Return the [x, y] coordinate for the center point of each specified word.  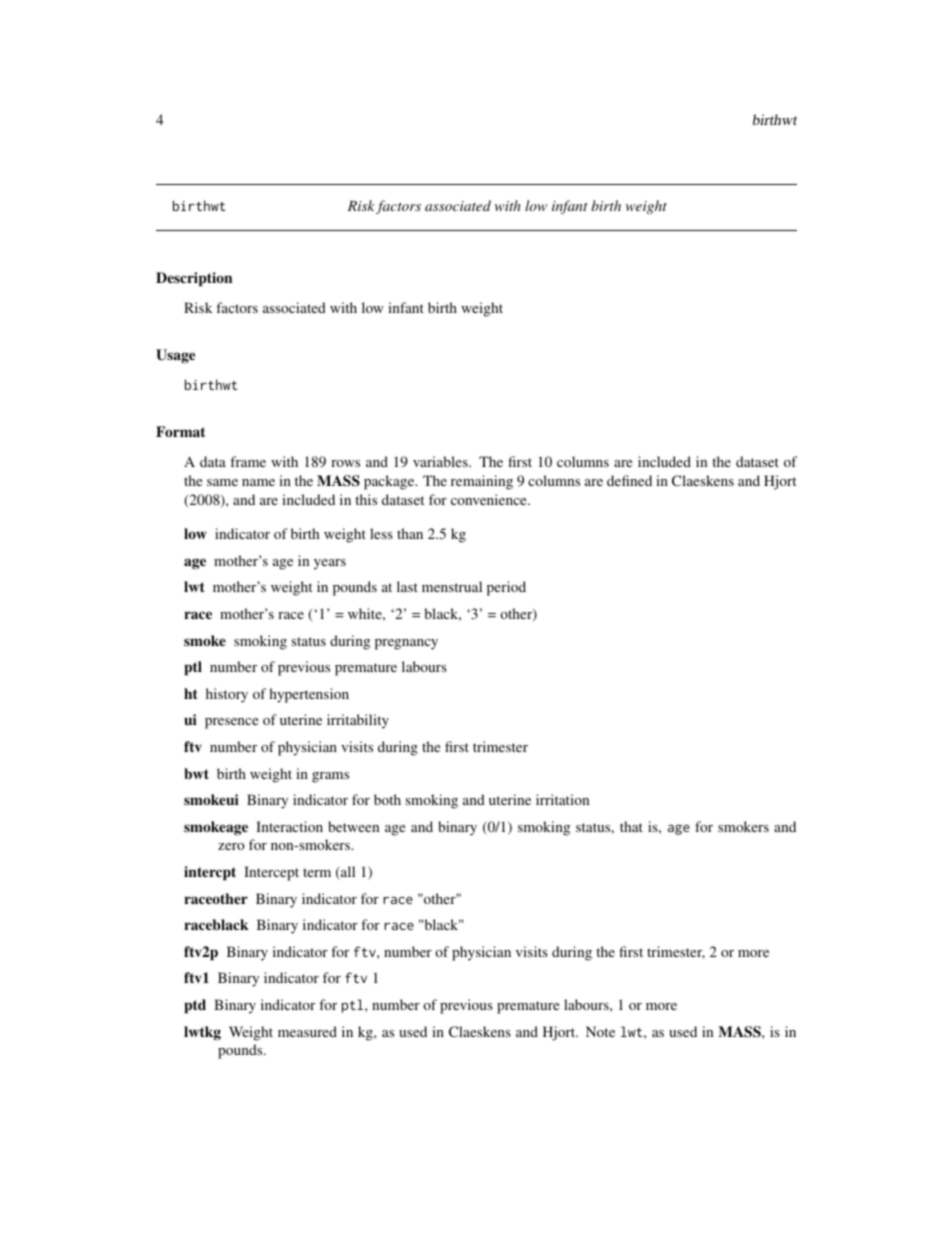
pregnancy [406, 644]
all [347, 873]
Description [194, 279]
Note [600, 1031]
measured [307, 1031]
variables [441, 461]
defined [629, 480]
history [227, 695]
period [506, 588]
